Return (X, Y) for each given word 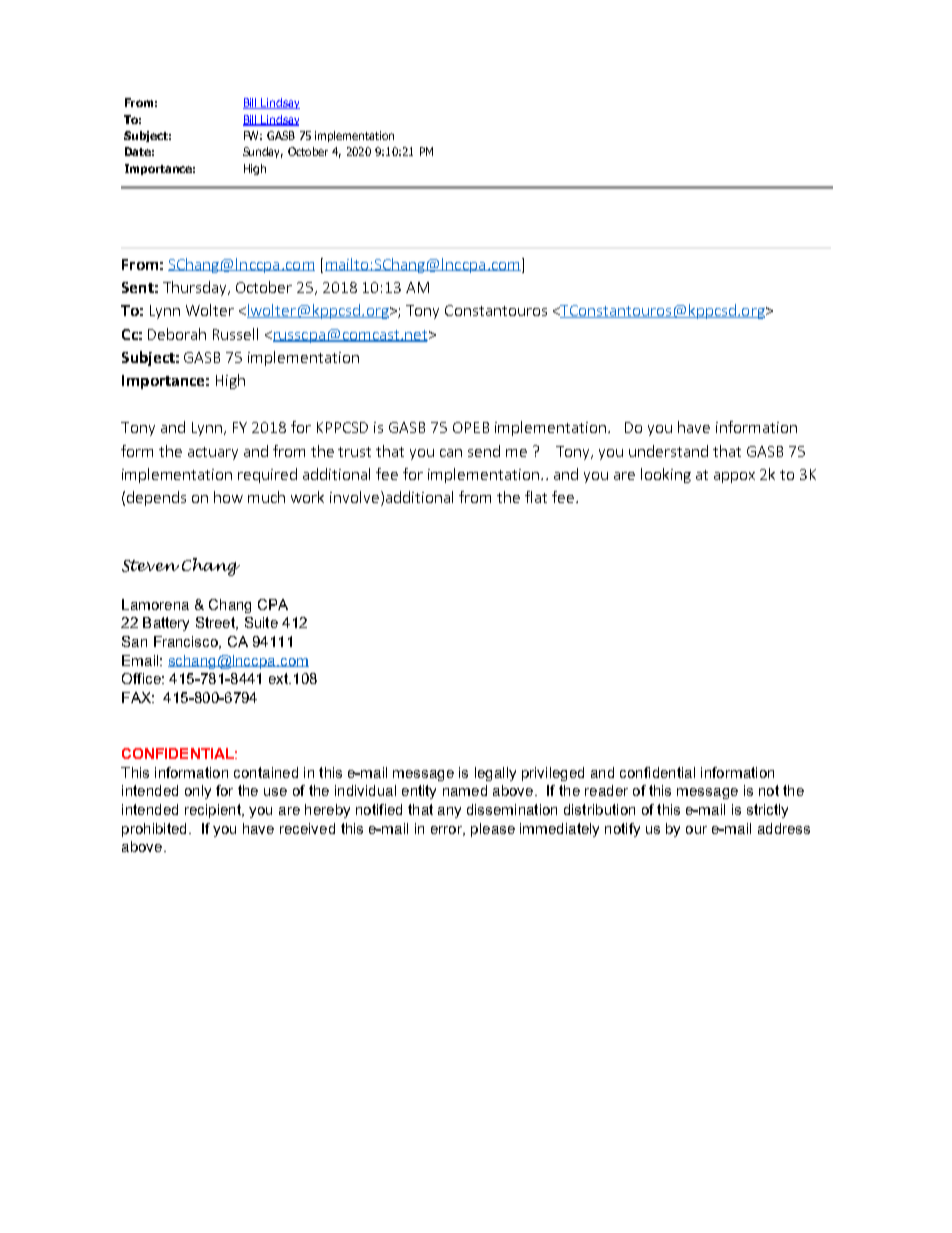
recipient (214, 811)
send (484, 451)
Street (217, 623)
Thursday (196, 288)
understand (668, 451)
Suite (261, 622)
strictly (767, 811)
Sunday (263, 152)
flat (536, 497)
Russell (235, 334)
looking (666, 475)
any (449, 812)
